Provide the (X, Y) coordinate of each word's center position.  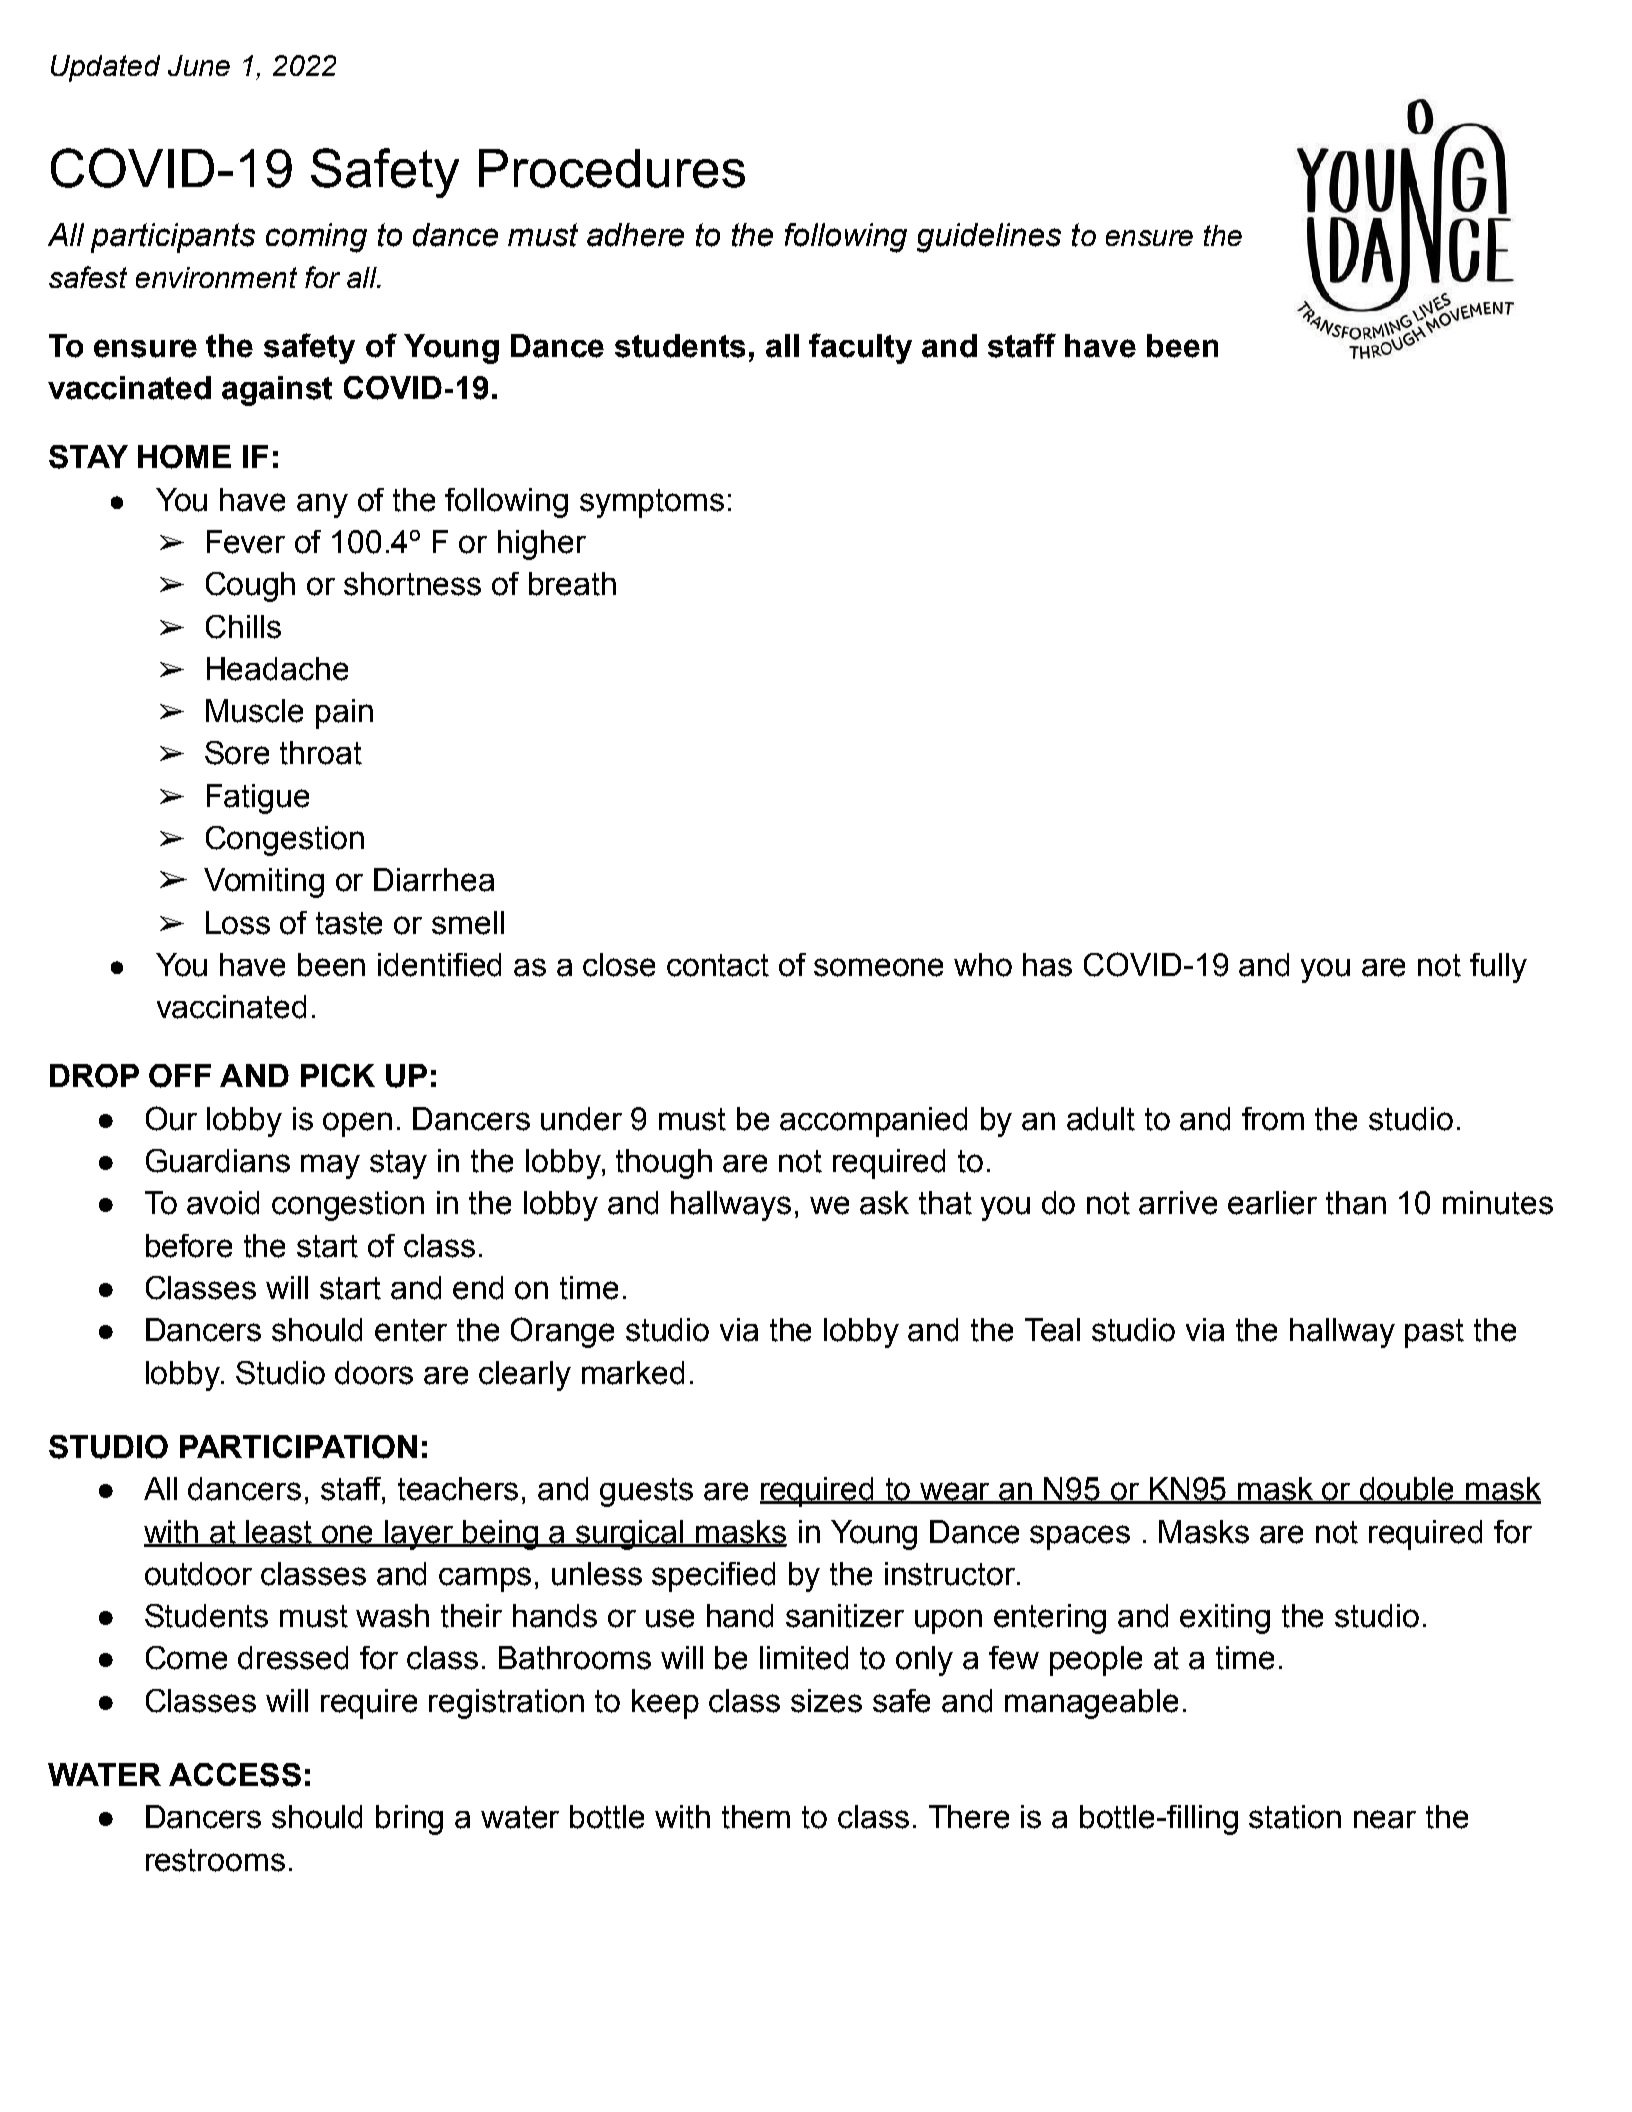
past (1434, 1333)
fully (1498, 968)
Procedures (612, 168)
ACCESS (235, 1775)
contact (718, 965)
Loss (238, 923)
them (756, 1817)
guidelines (989, 238)
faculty (860, 348)
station (1295, 1817)
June (199, 65)
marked (633, 1373)
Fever (246, 542)
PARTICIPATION (298, 1447)
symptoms (652, 503)
